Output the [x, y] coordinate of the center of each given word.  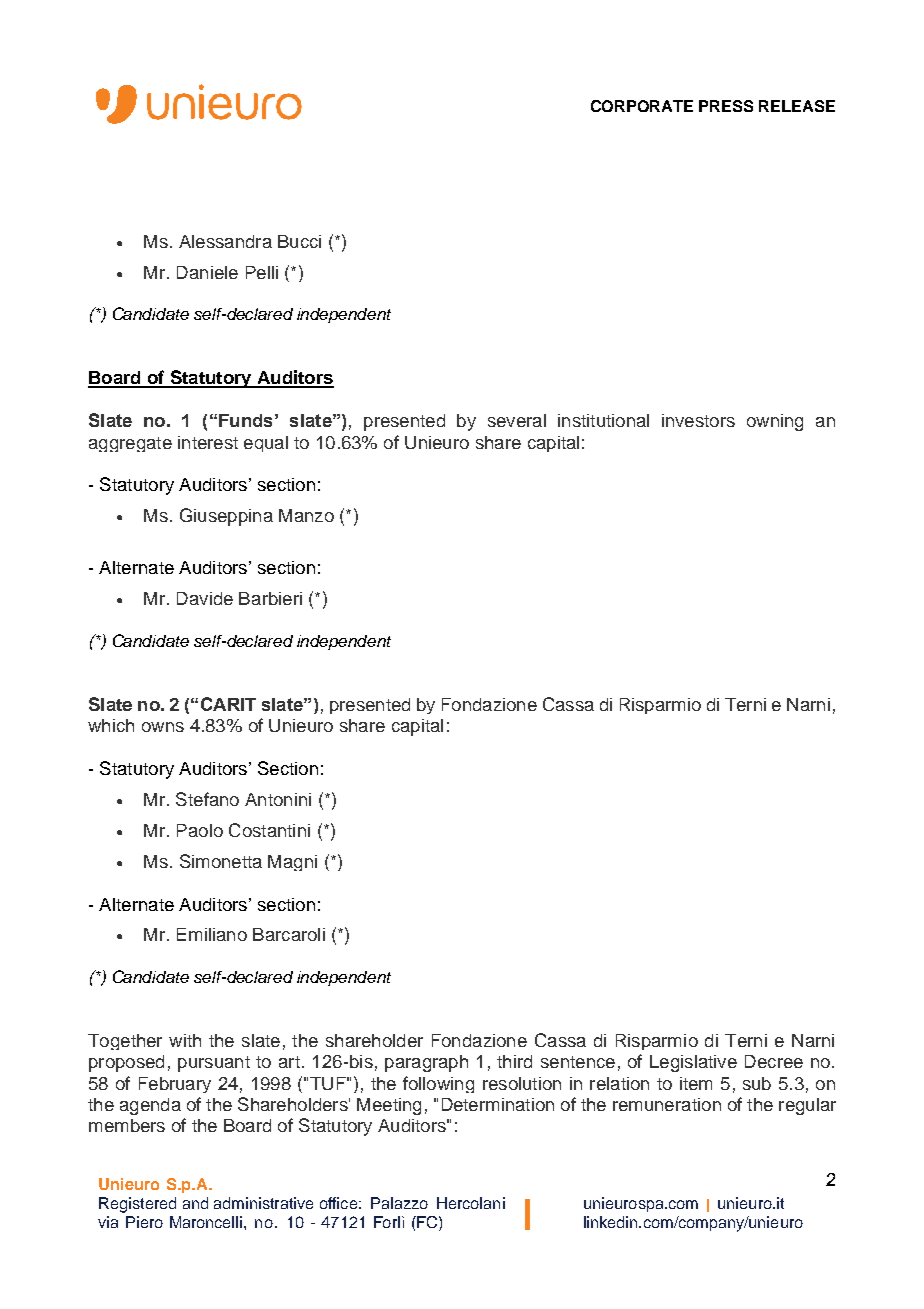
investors [698, 420]
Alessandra [225, 241]
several [517, 420]
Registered [137, 1205]
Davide [205, 598]
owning [775, 422]
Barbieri [270, 598]
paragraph [426, 1063]
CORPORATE [642, 106]
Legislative [693, 1063]
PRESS [726, 106]
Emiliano [212, 934]
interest [208, 442]
